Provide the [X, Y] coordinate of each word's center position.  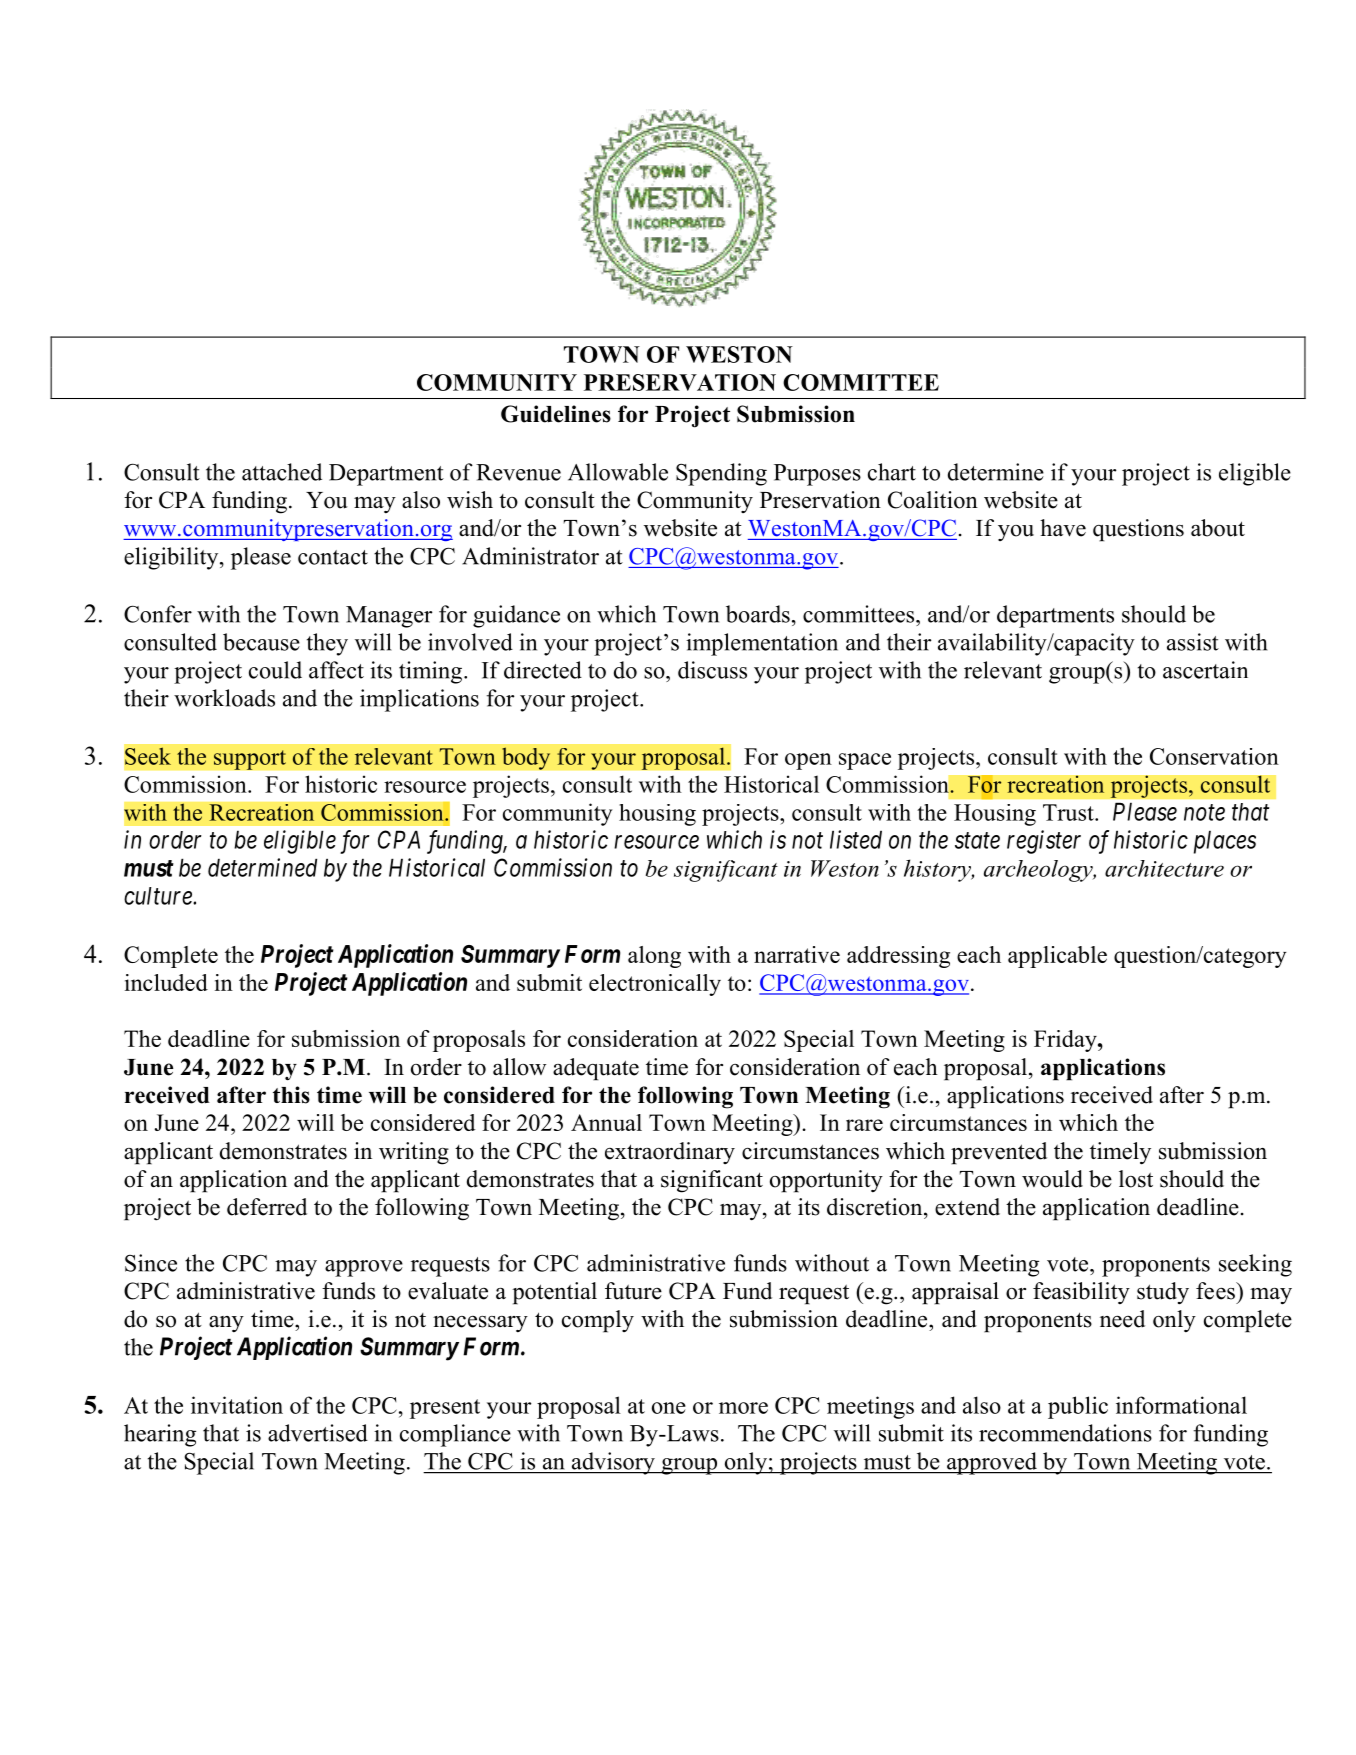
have [1063, 528]
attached [282, 472]
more [743, 1408]
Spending [721, 474]
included [166, 982]
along [654, 957]
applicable [1057, 957]
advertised [318, 1433]
